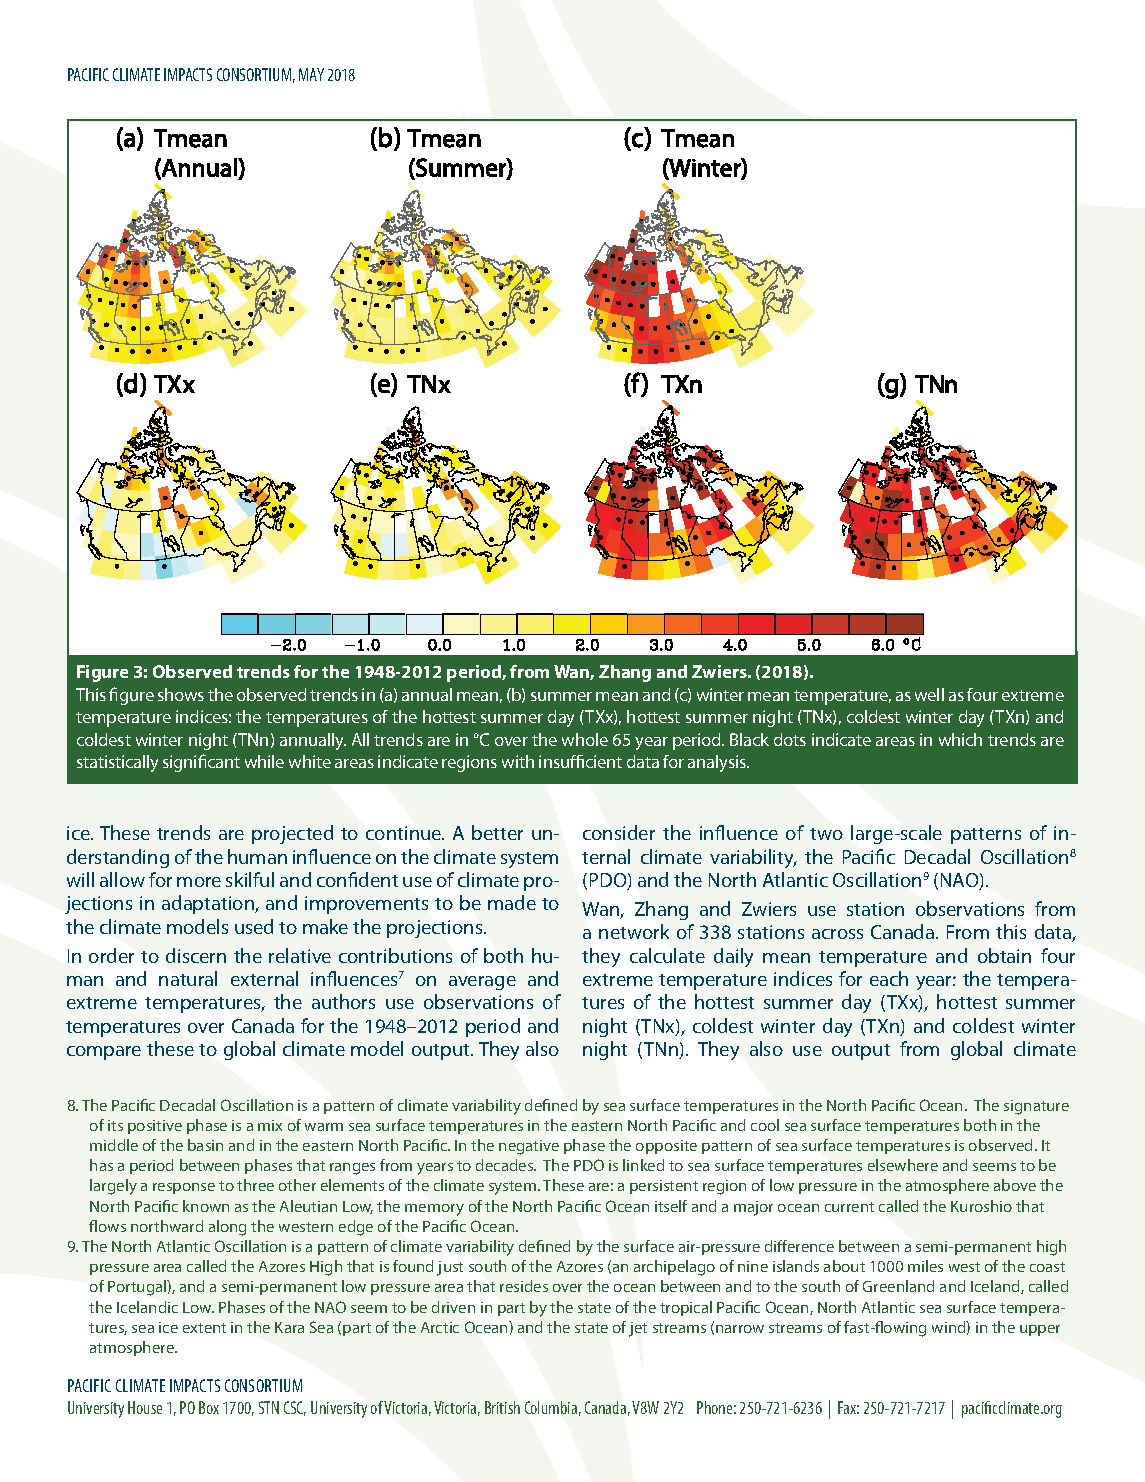 The width and height of the page is (1145, 1482). What do you see at coordinates (585, 739) in the page?
I see `whole` at bounding box center [585, 739].
